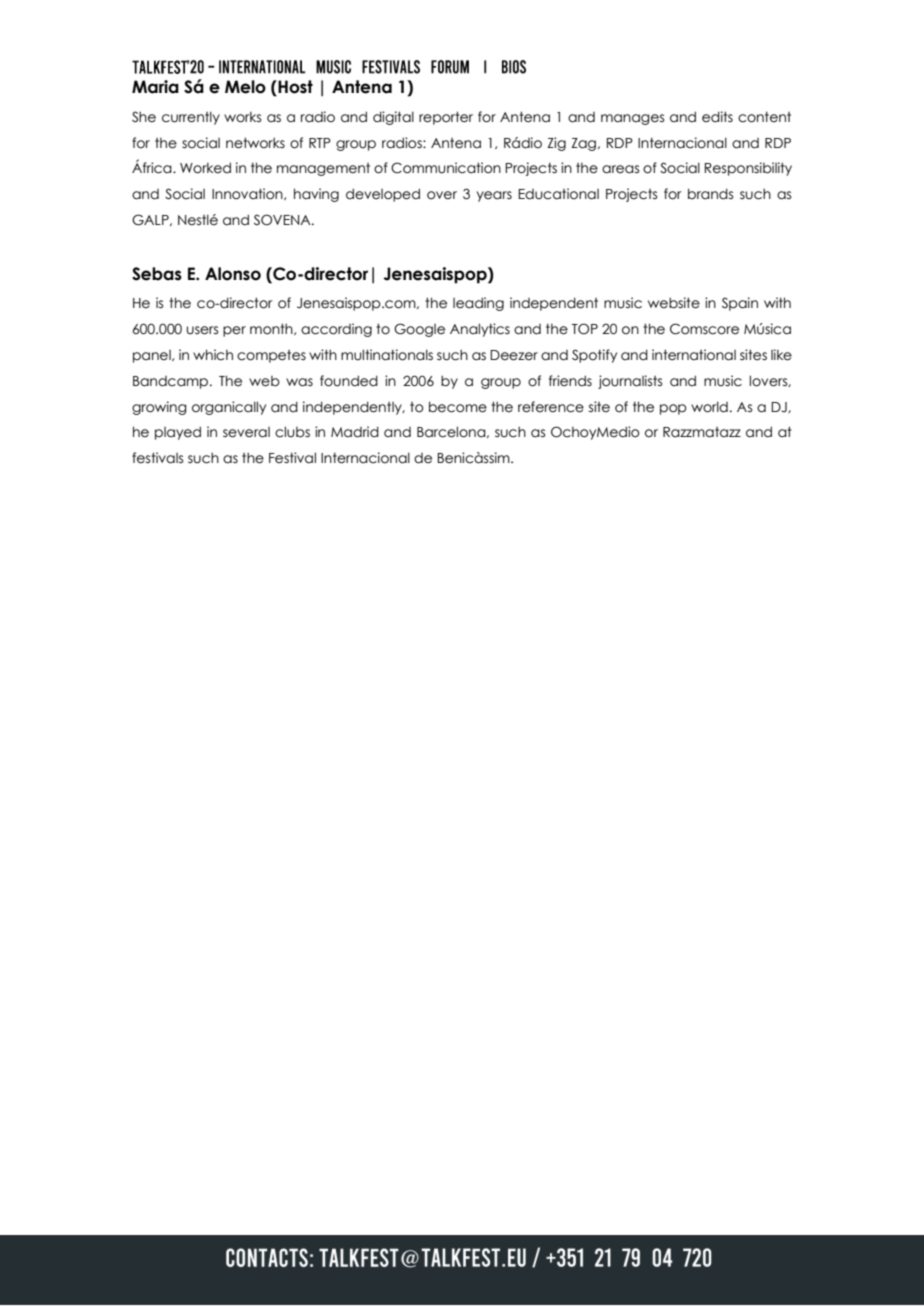 The width and height of the document is (924, 1307). Describe the element at coordinates (446, 118) in the document. I see `reporter` at that location.
